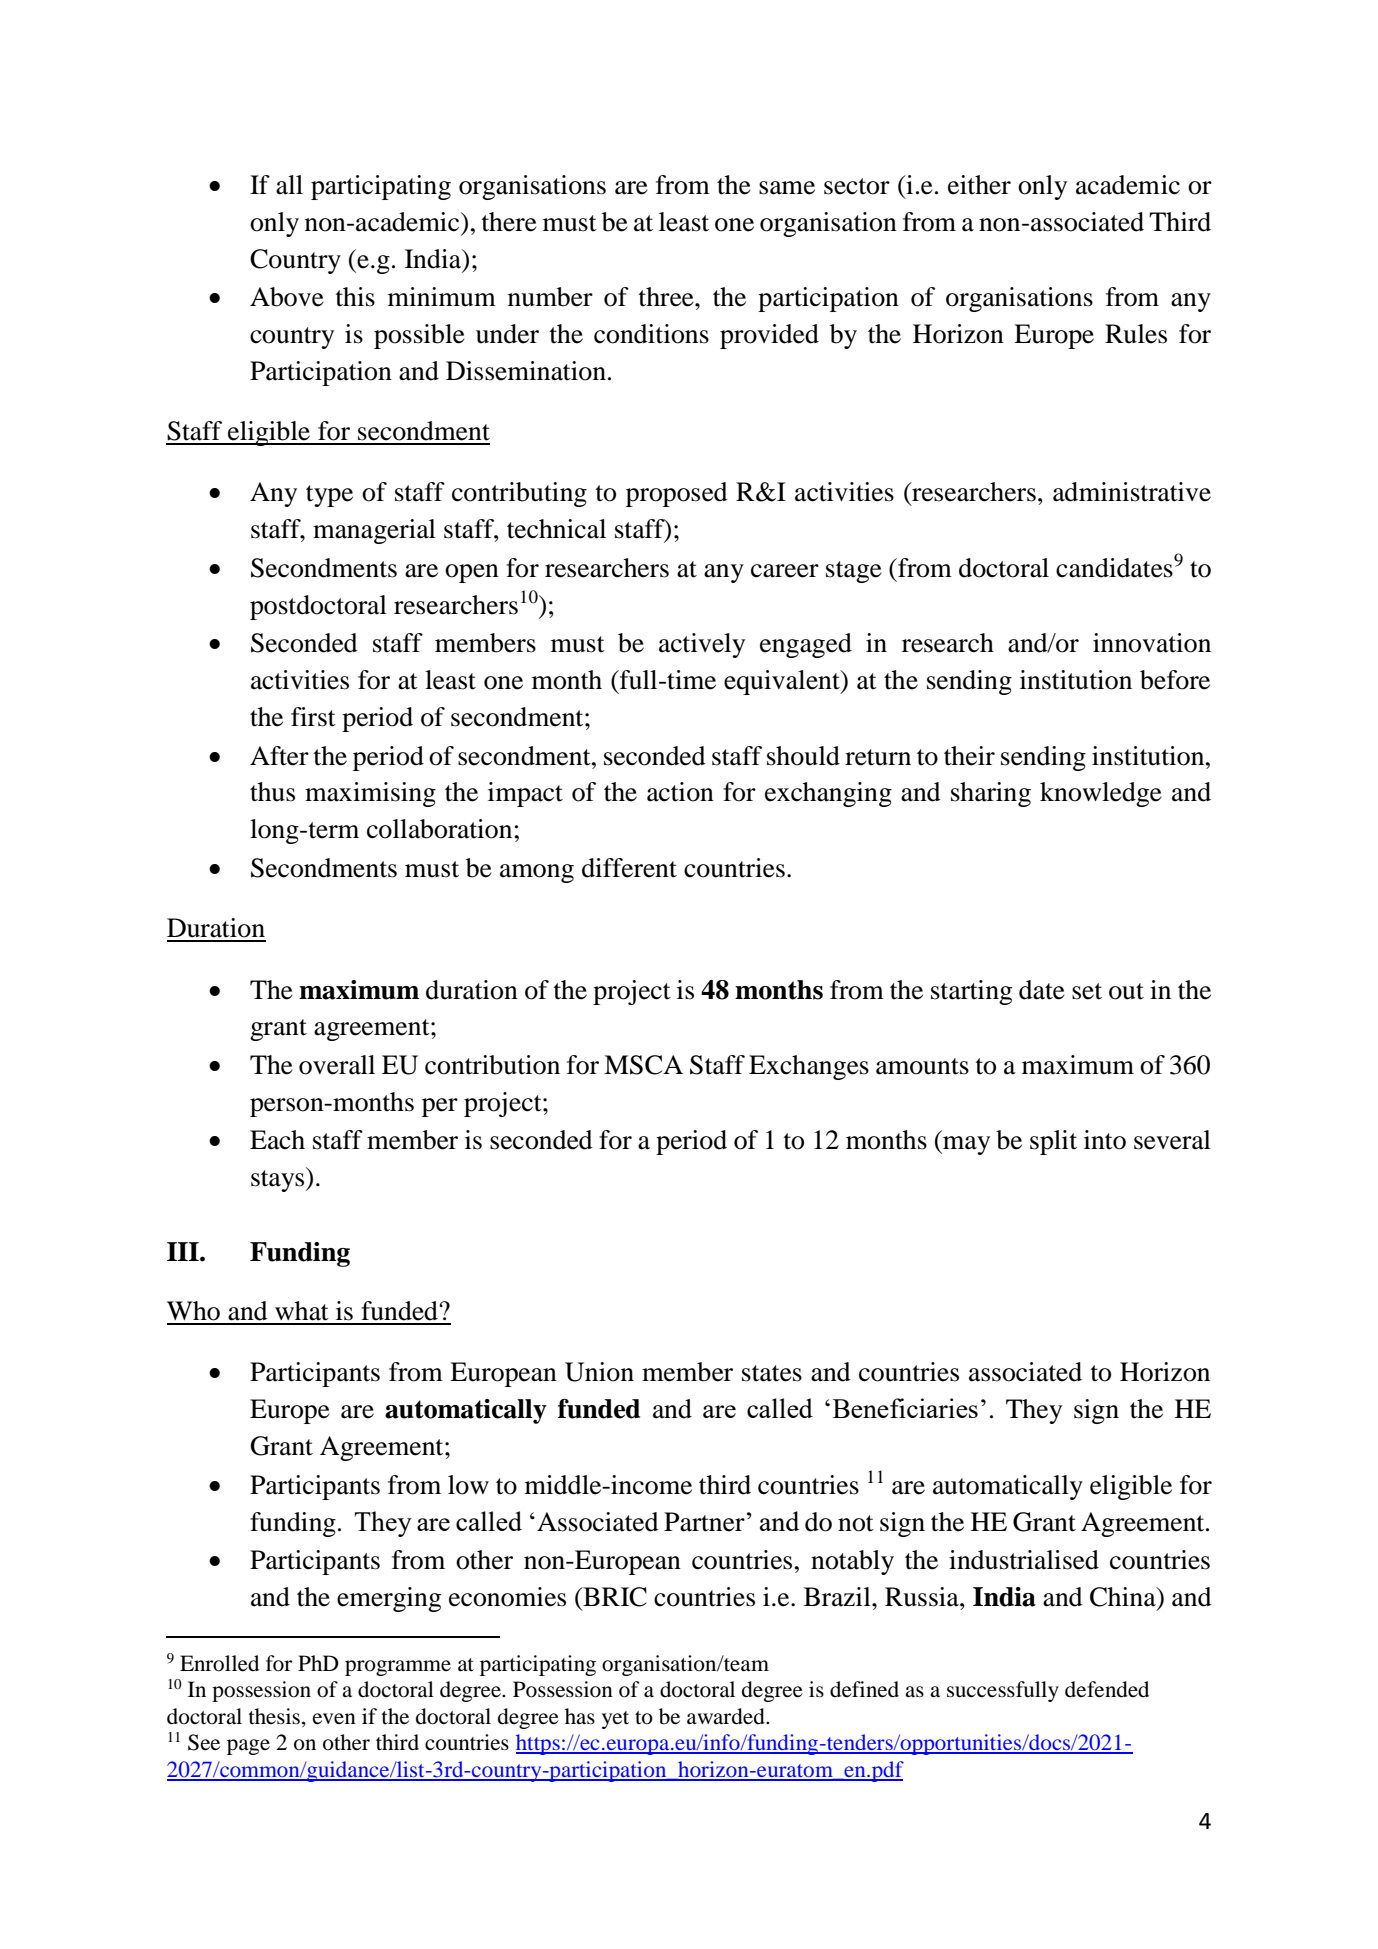 Image resolution: width=1378 pixels, height=1949 pixels. Describe the element at coordinates (1053, 1142) in the screenshot. I see `split` at that location.
